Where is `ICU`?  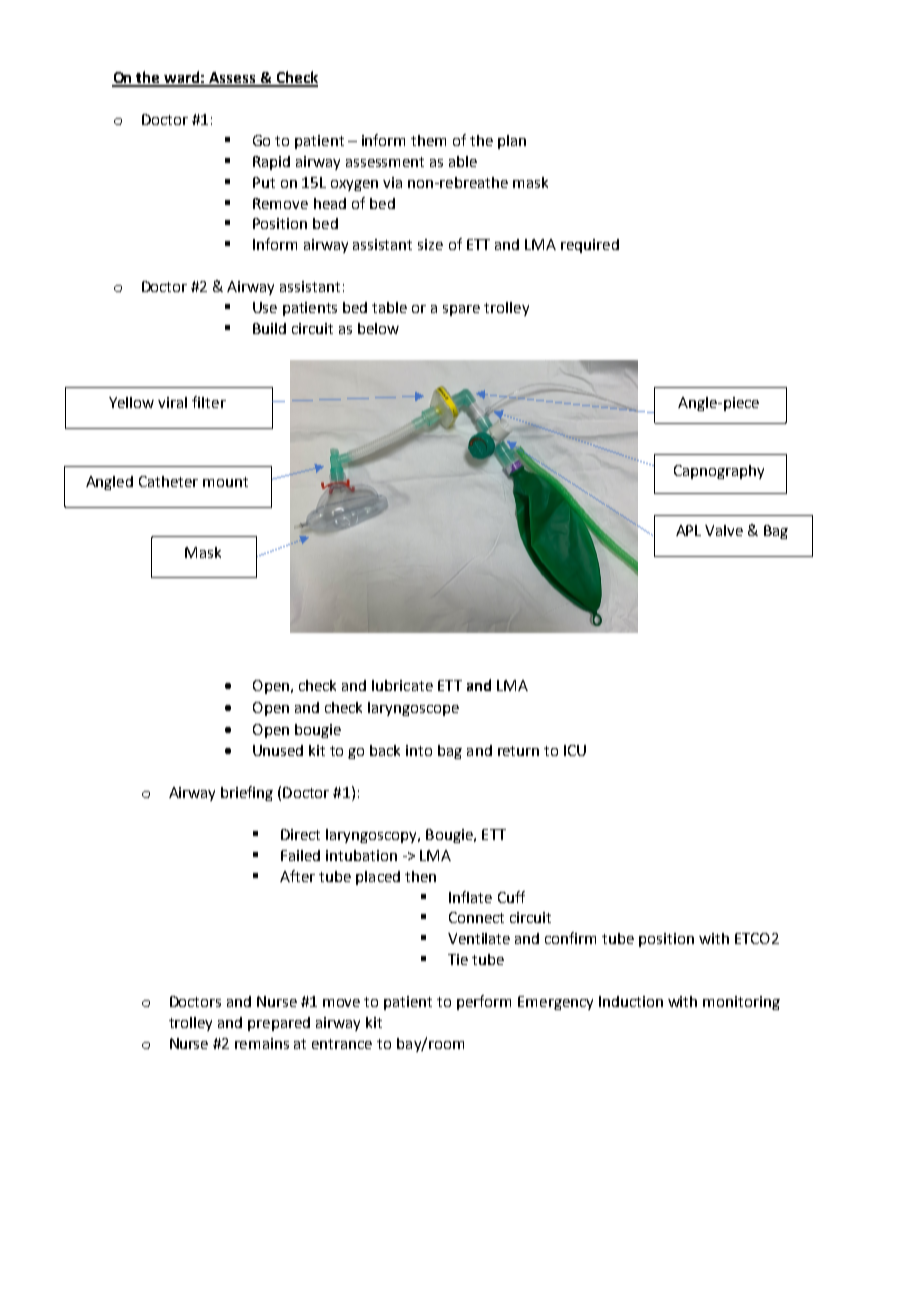
ICU is located at coordinates (575, 750).
